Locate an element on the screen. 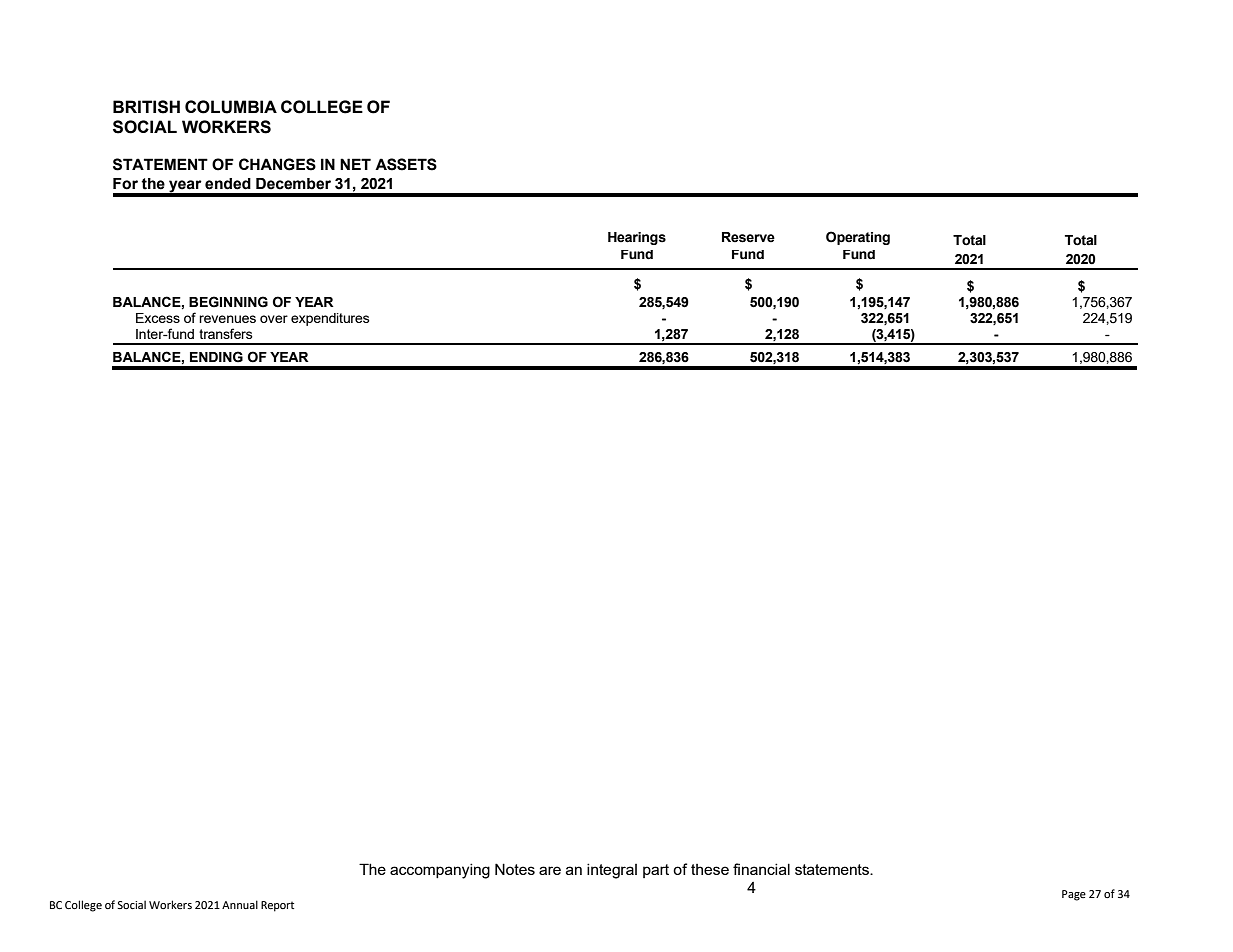 This screenshot has height=952, width=1233. COLUMBIA is located at coordinates (231, 107).
